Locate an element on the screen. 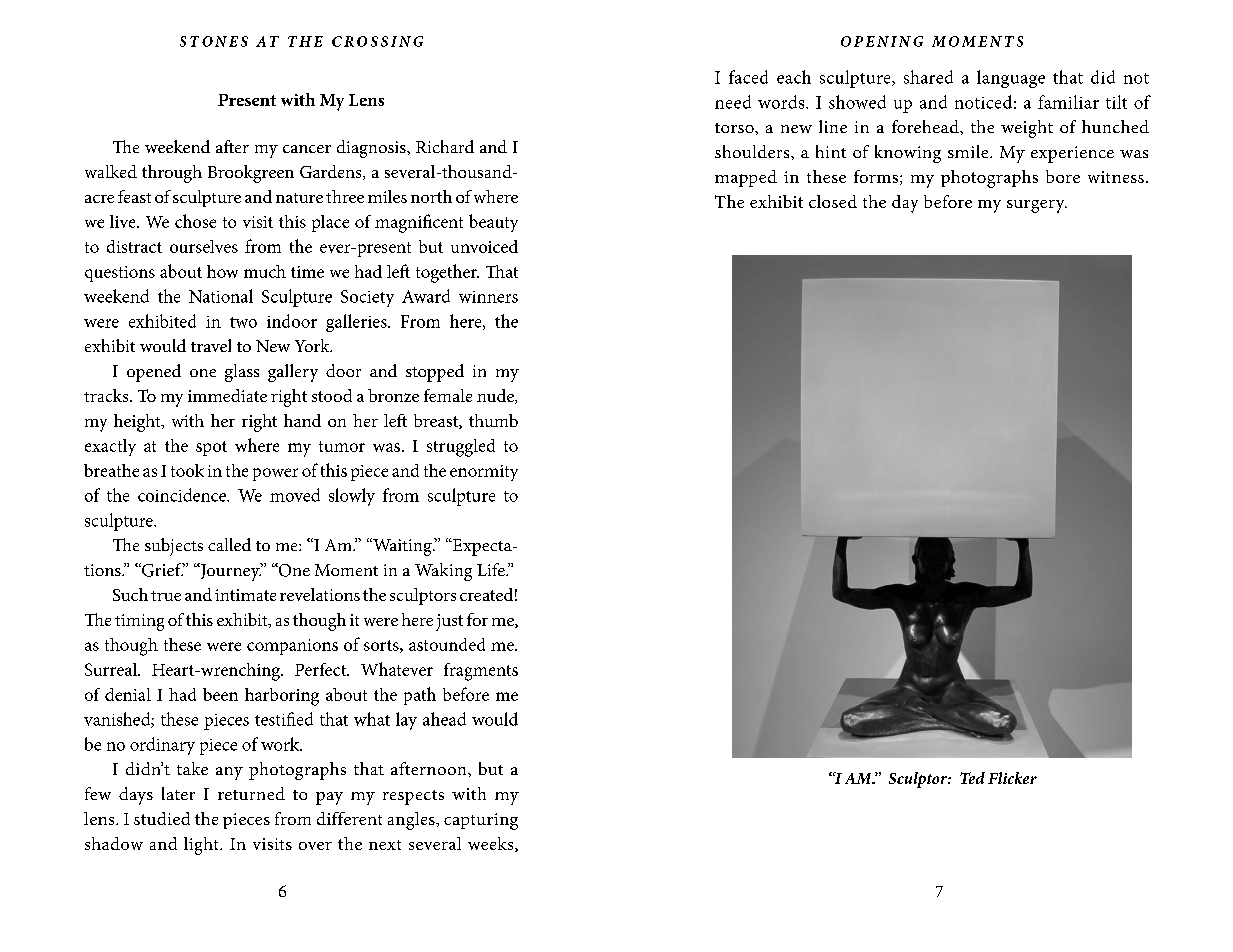 The width and height of the screenshot is (1233, 952). studied is located at coordinates (162, 818).
